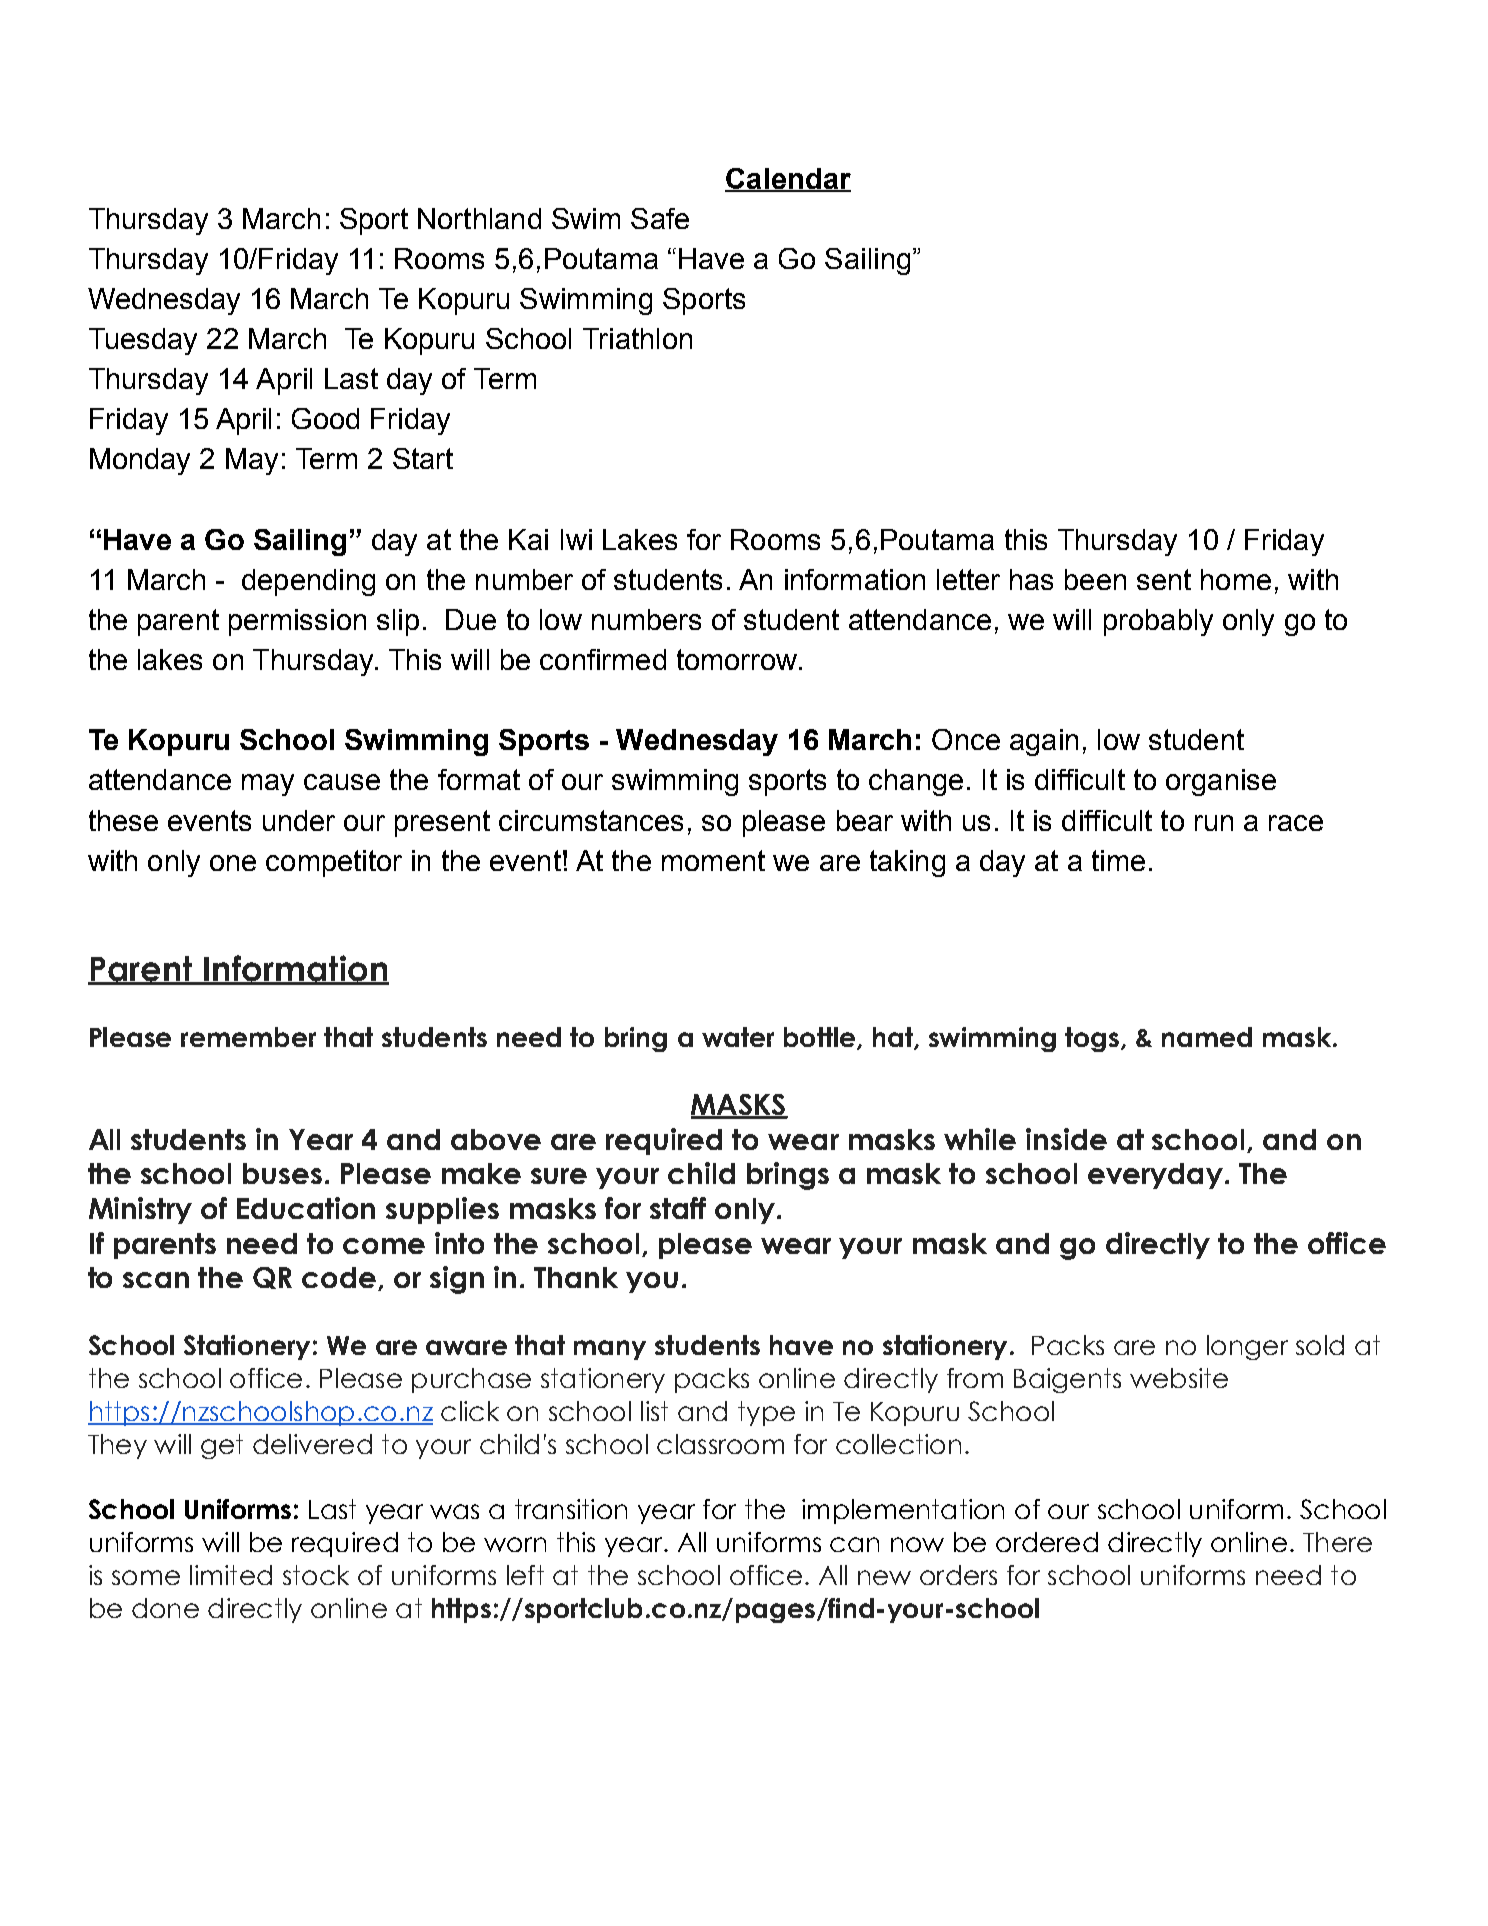 The image size is (1488, 1926). What do you see at coordinates (660, 218) in the document?
I see `Safe` at bounding box center [660, 218].
